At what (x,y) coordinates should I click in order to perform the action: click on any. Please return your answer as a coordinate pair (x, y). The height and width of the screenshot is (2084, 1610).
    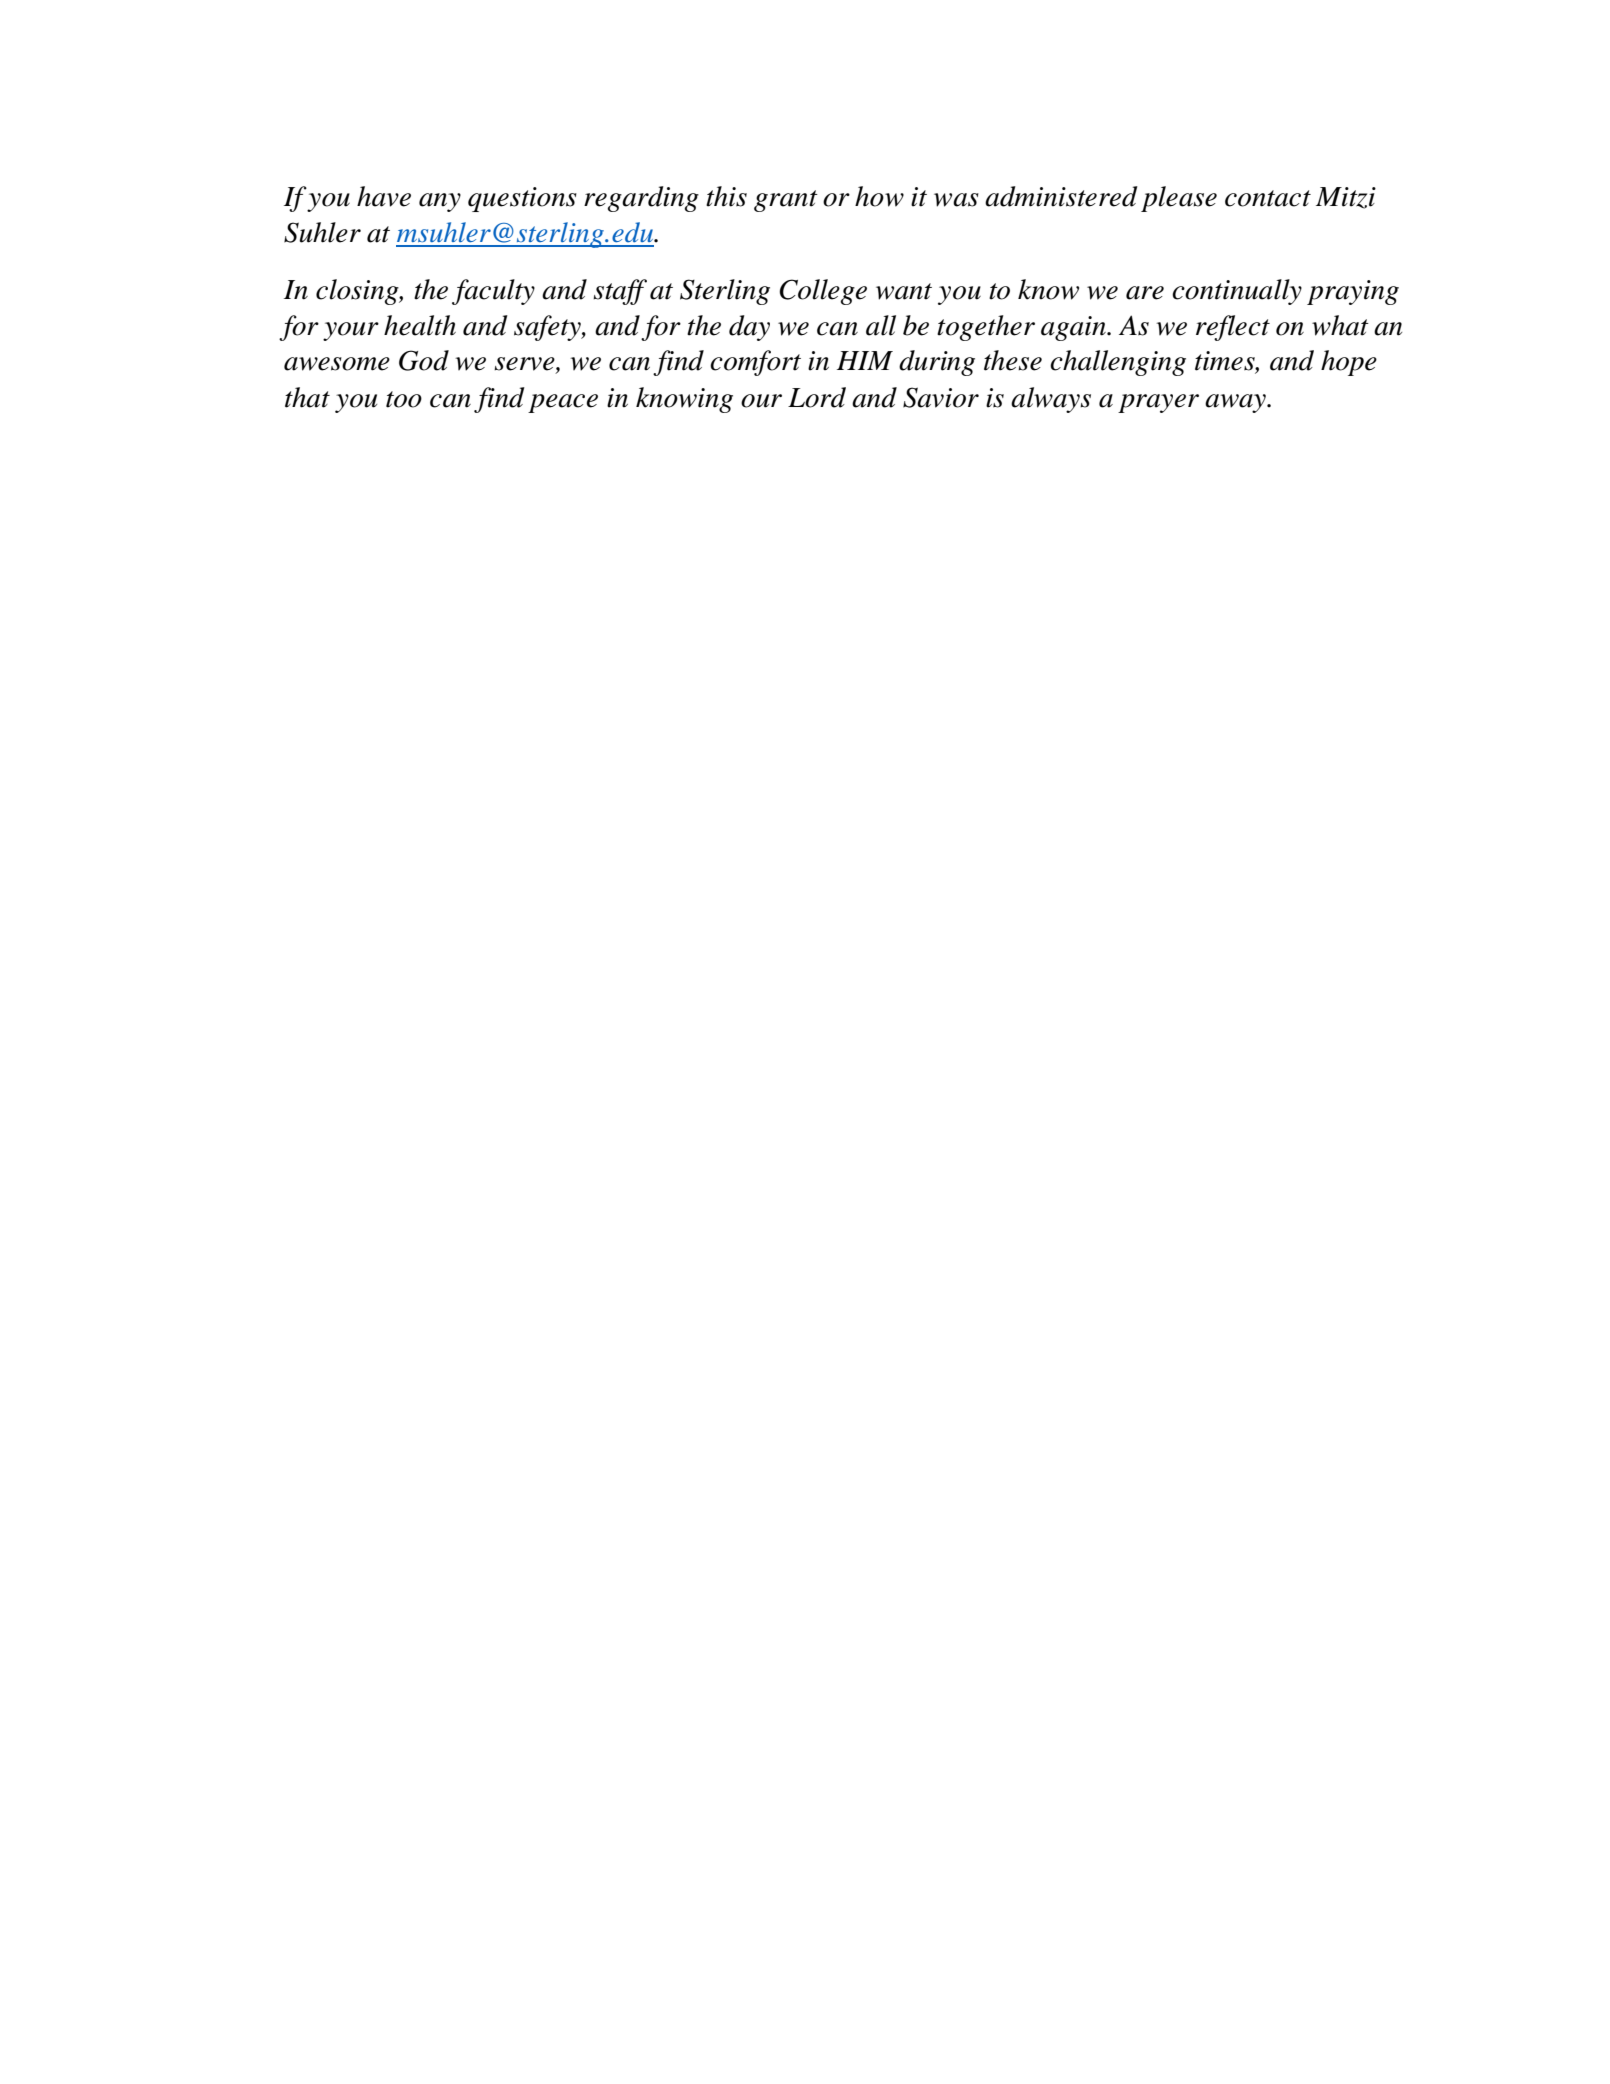
    Looking at the image, I should click on (440, 202).
